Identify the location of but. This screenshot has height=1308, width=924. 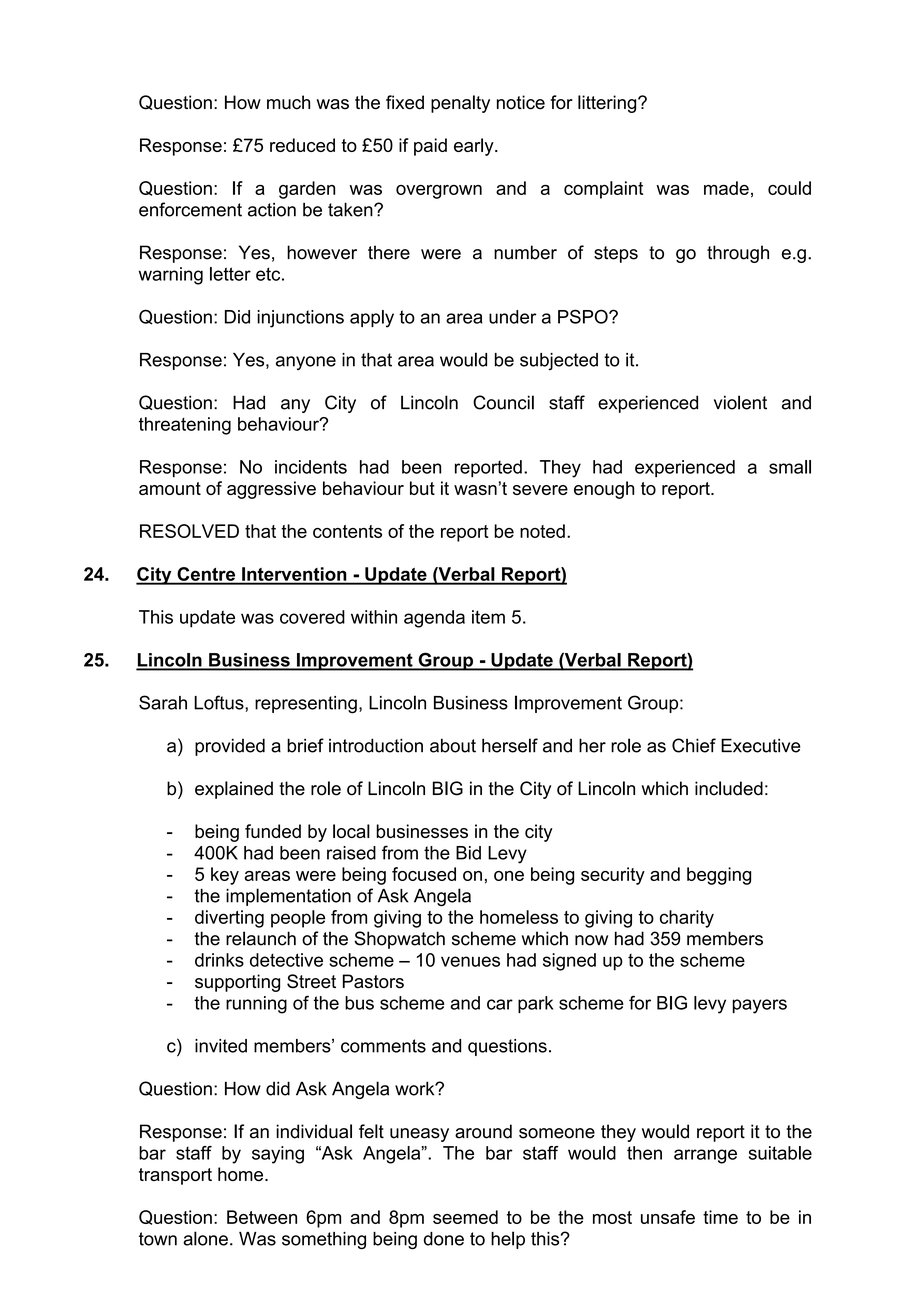
(422, 488).
